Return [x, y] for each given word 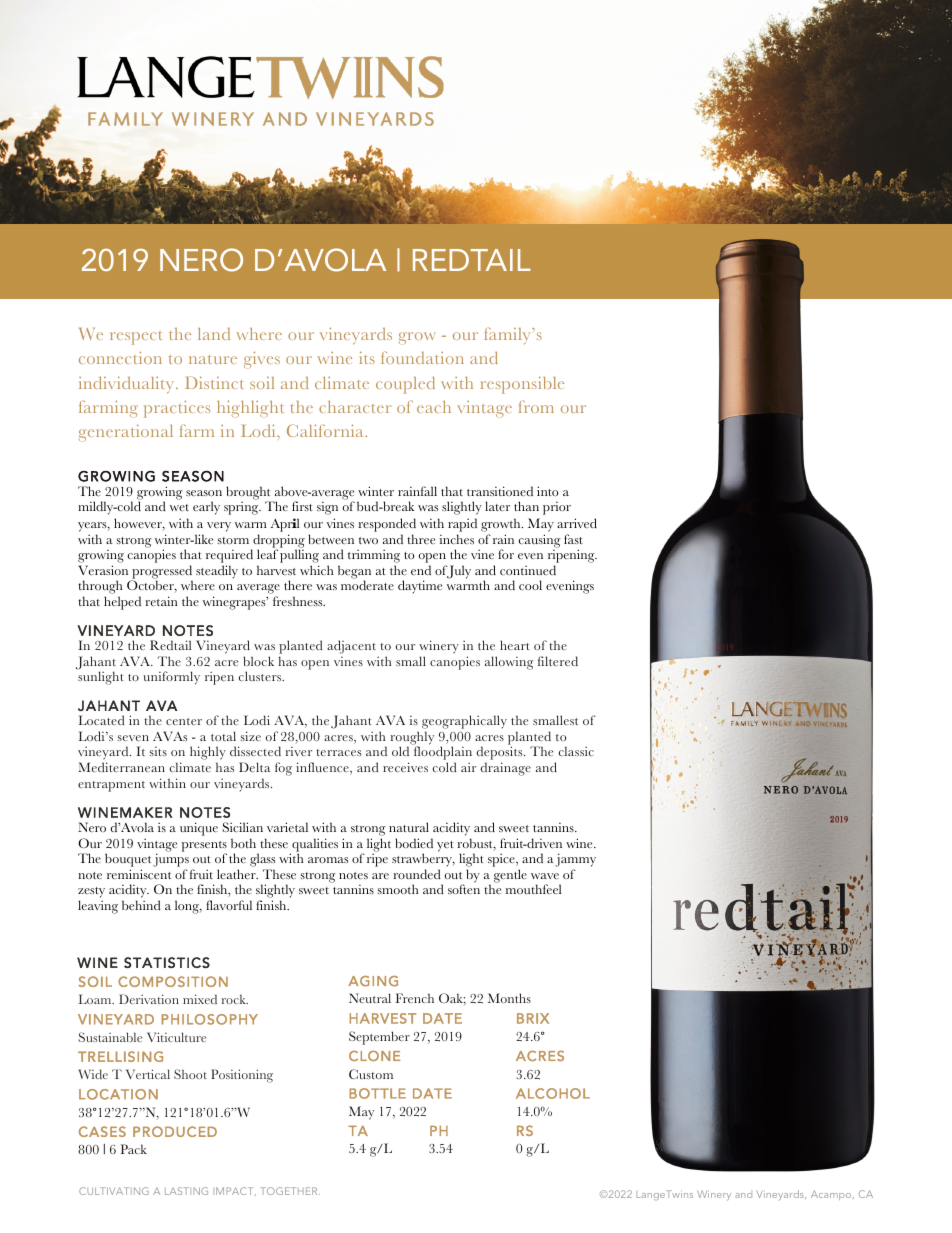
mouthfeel [534, 889]
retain [161, 601]
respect [136, 338]
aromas [328, 860]
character [355, 406]
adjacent [353, 648]
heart [515, 645]
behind [141, 905]
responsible [522, 385]
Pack [134, 1149]
